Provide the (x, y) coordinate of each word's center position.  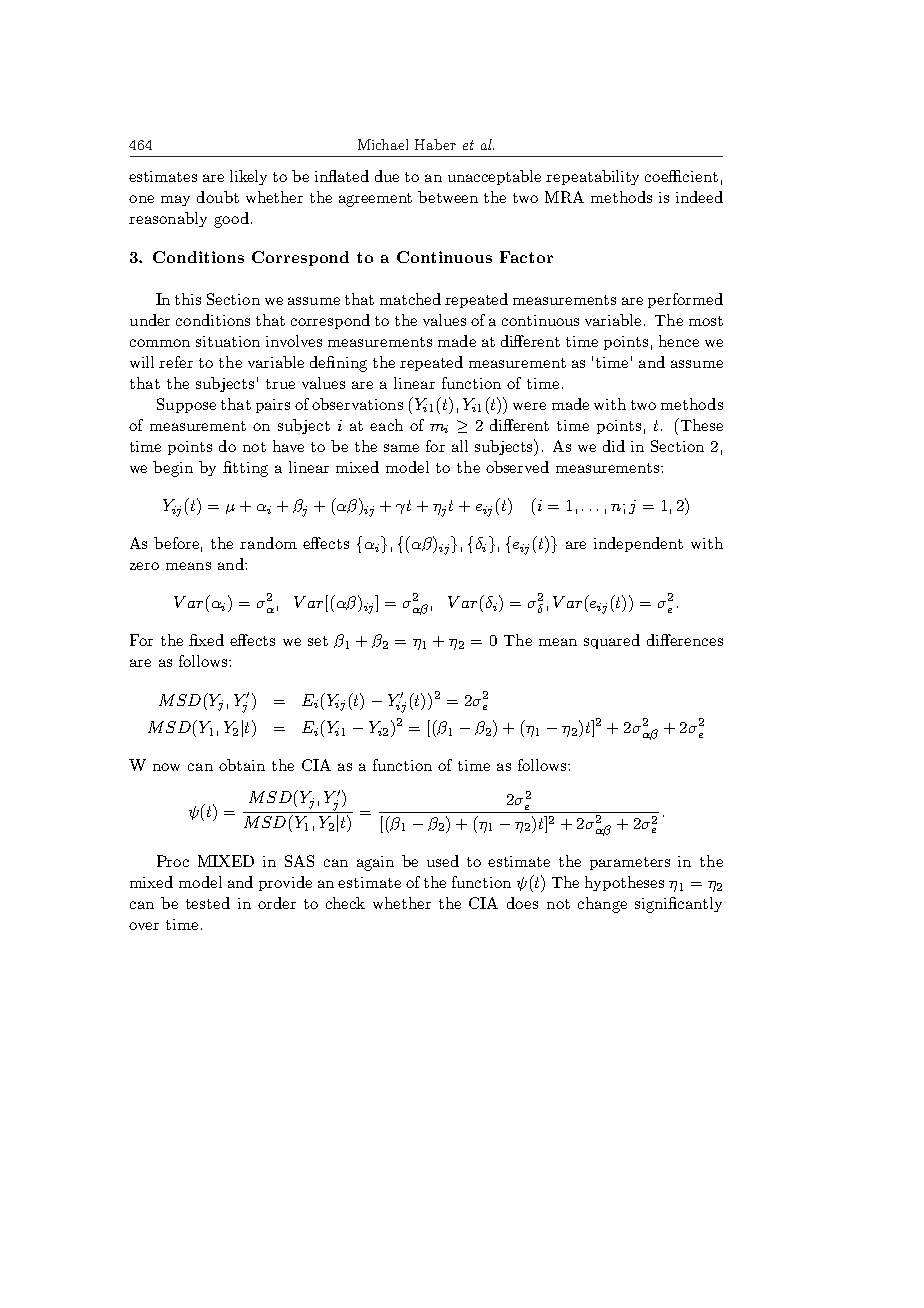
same (401, 448)
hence (679, 341)
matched (410, 299)
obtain (242, 765)
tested (208, 903)
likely (248, 177)
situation (228, 341)
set (318, 641)
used (443, 861)
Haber (435, 144)
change (602, 905)
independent (638, 544)
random (268, 543)
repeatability (592, 177)
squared (612, 641)
